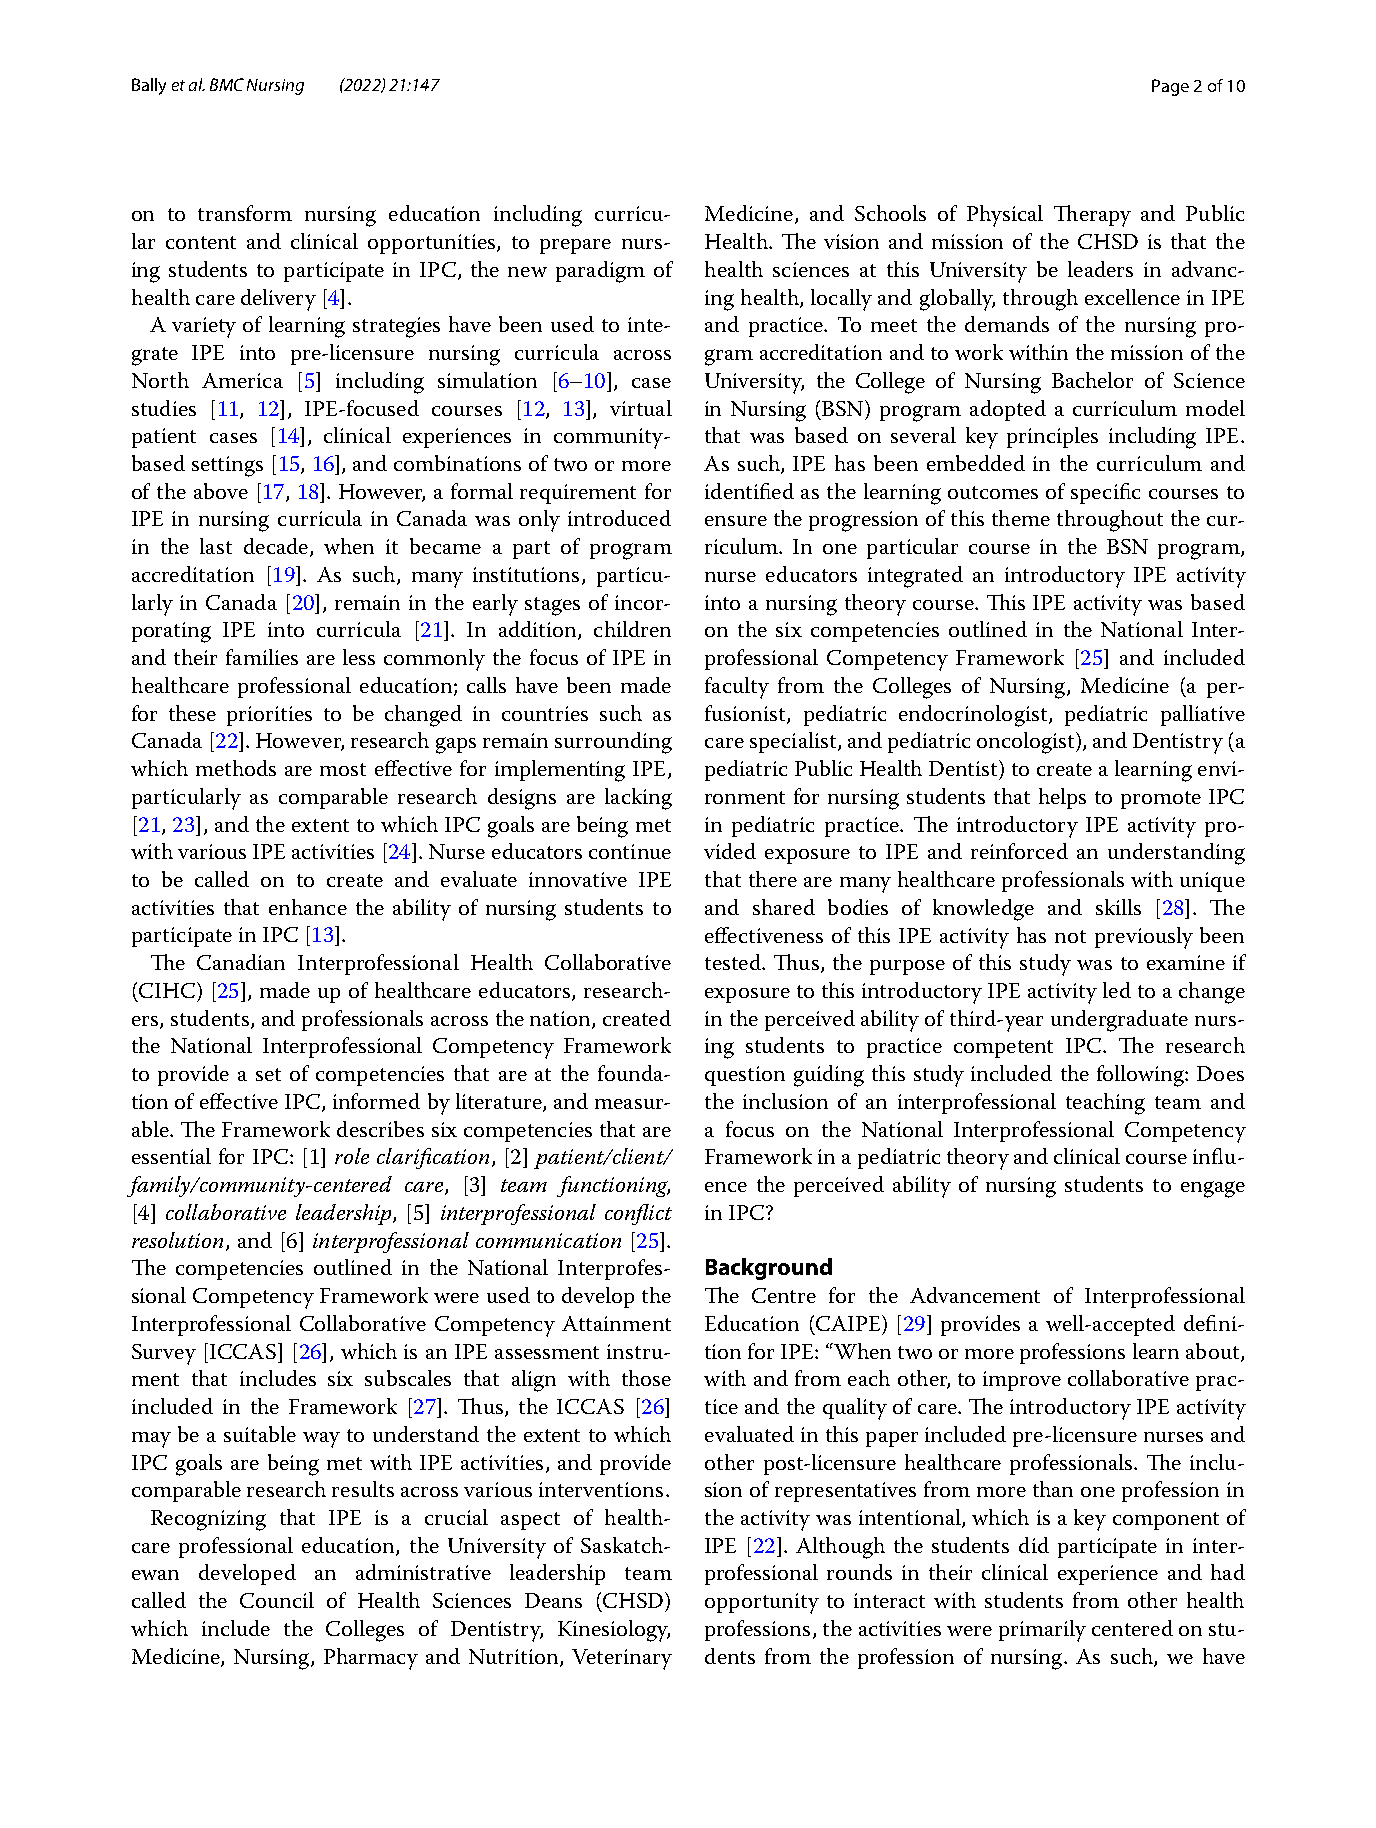 Image resolution: width=1376 pixels, height=1828 pixels. I want to click on primarily, so click(1042, 1631).
